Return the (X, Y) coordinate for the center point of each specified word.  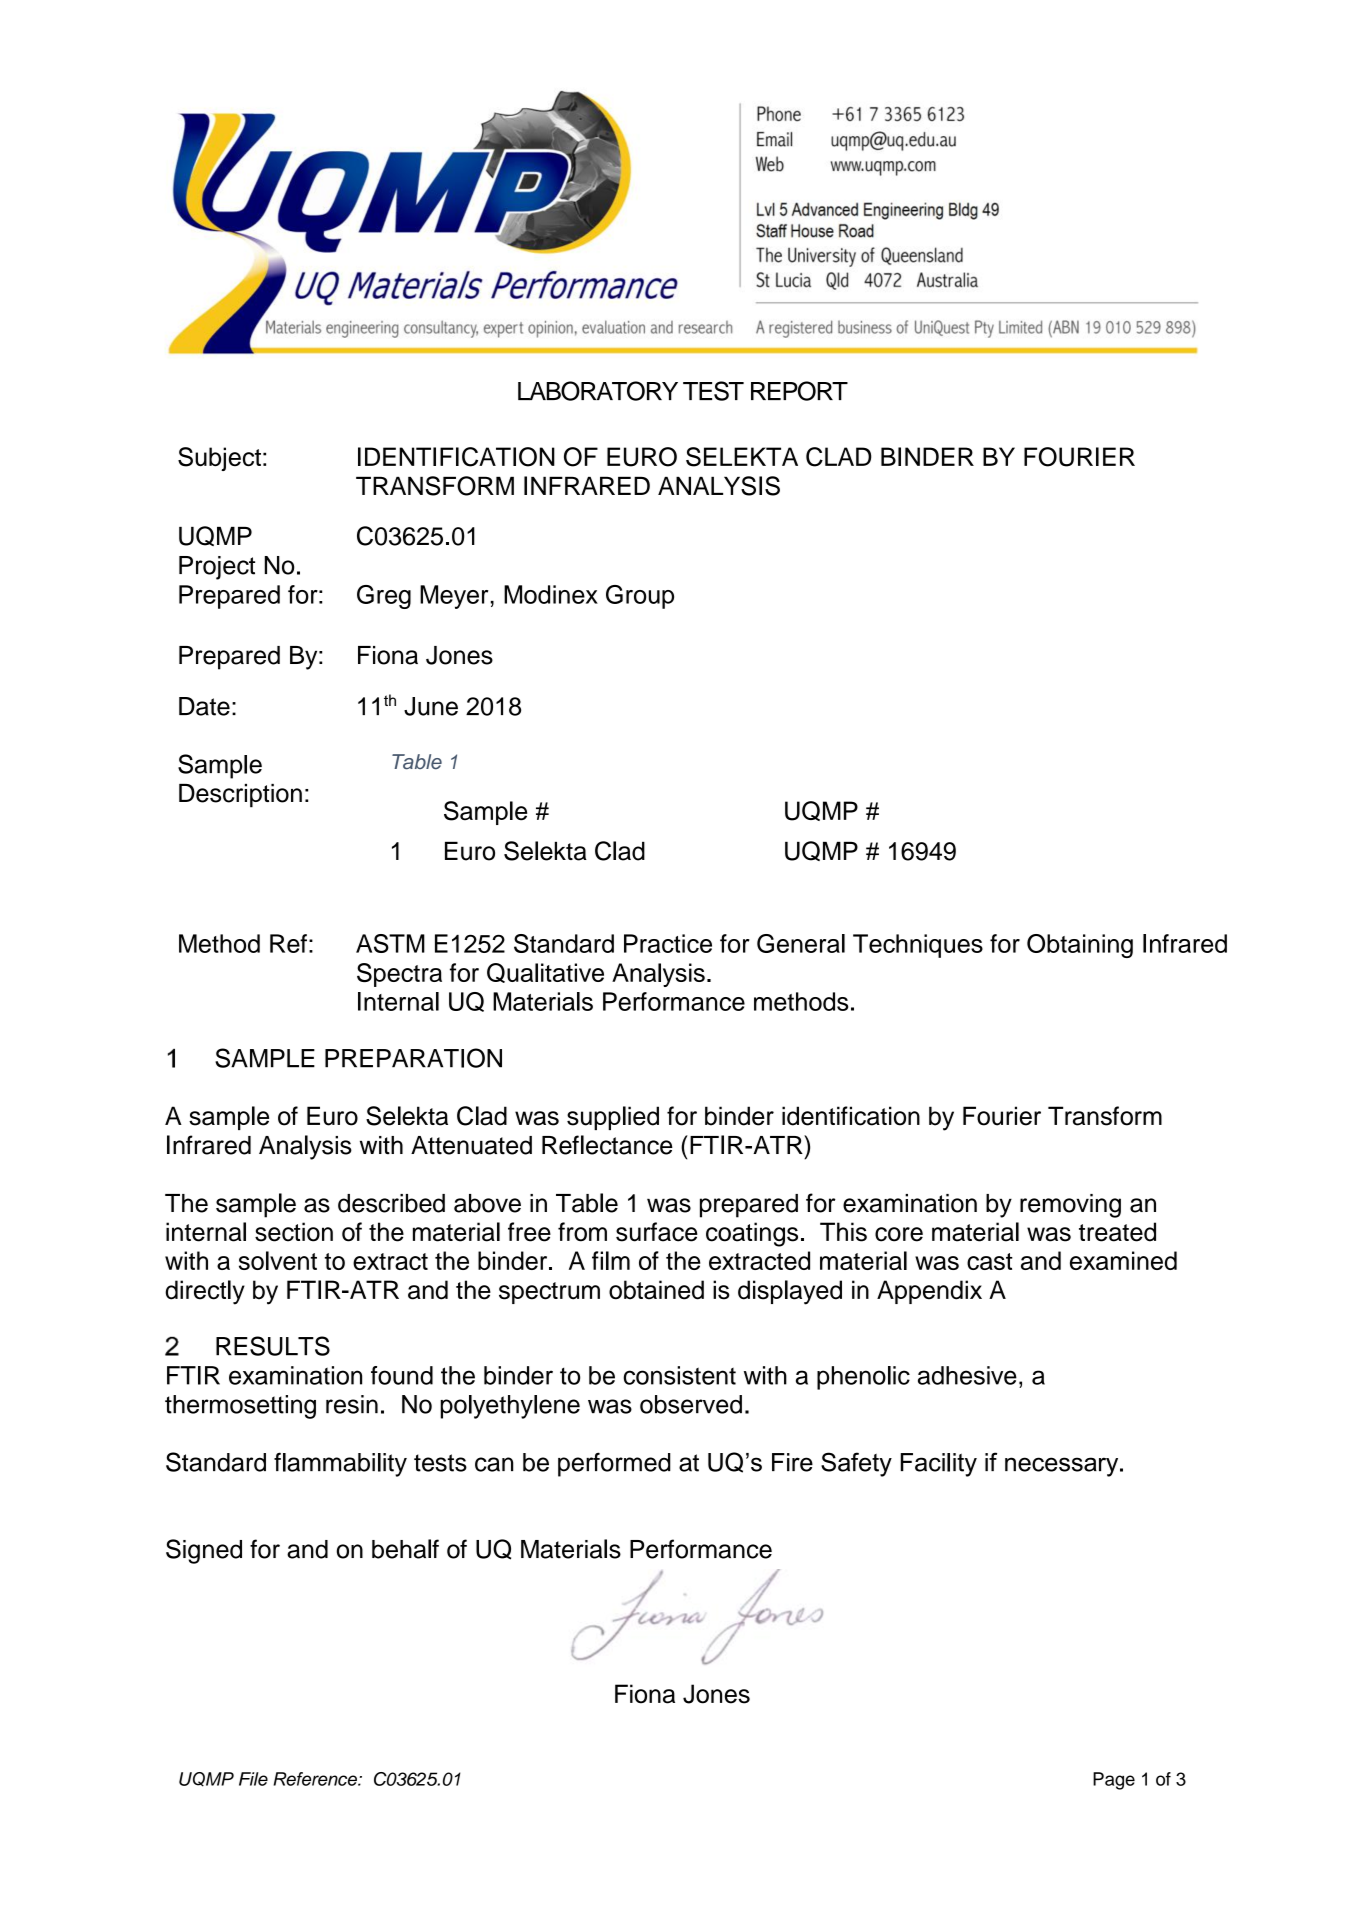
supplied (613, 1118)
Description (240, 796)
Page (1114, 1781)
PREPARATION (413, 1058)
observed (691, 1404)
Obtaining (1080, 946)
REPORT (799, 391)
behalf (405, 1549)
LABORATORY (598, 391)
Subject (219, 459)
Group (640, 597)
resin (352, 1404)
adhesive (967, 1375)
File (253, 1779)
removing (1070, 1206)
